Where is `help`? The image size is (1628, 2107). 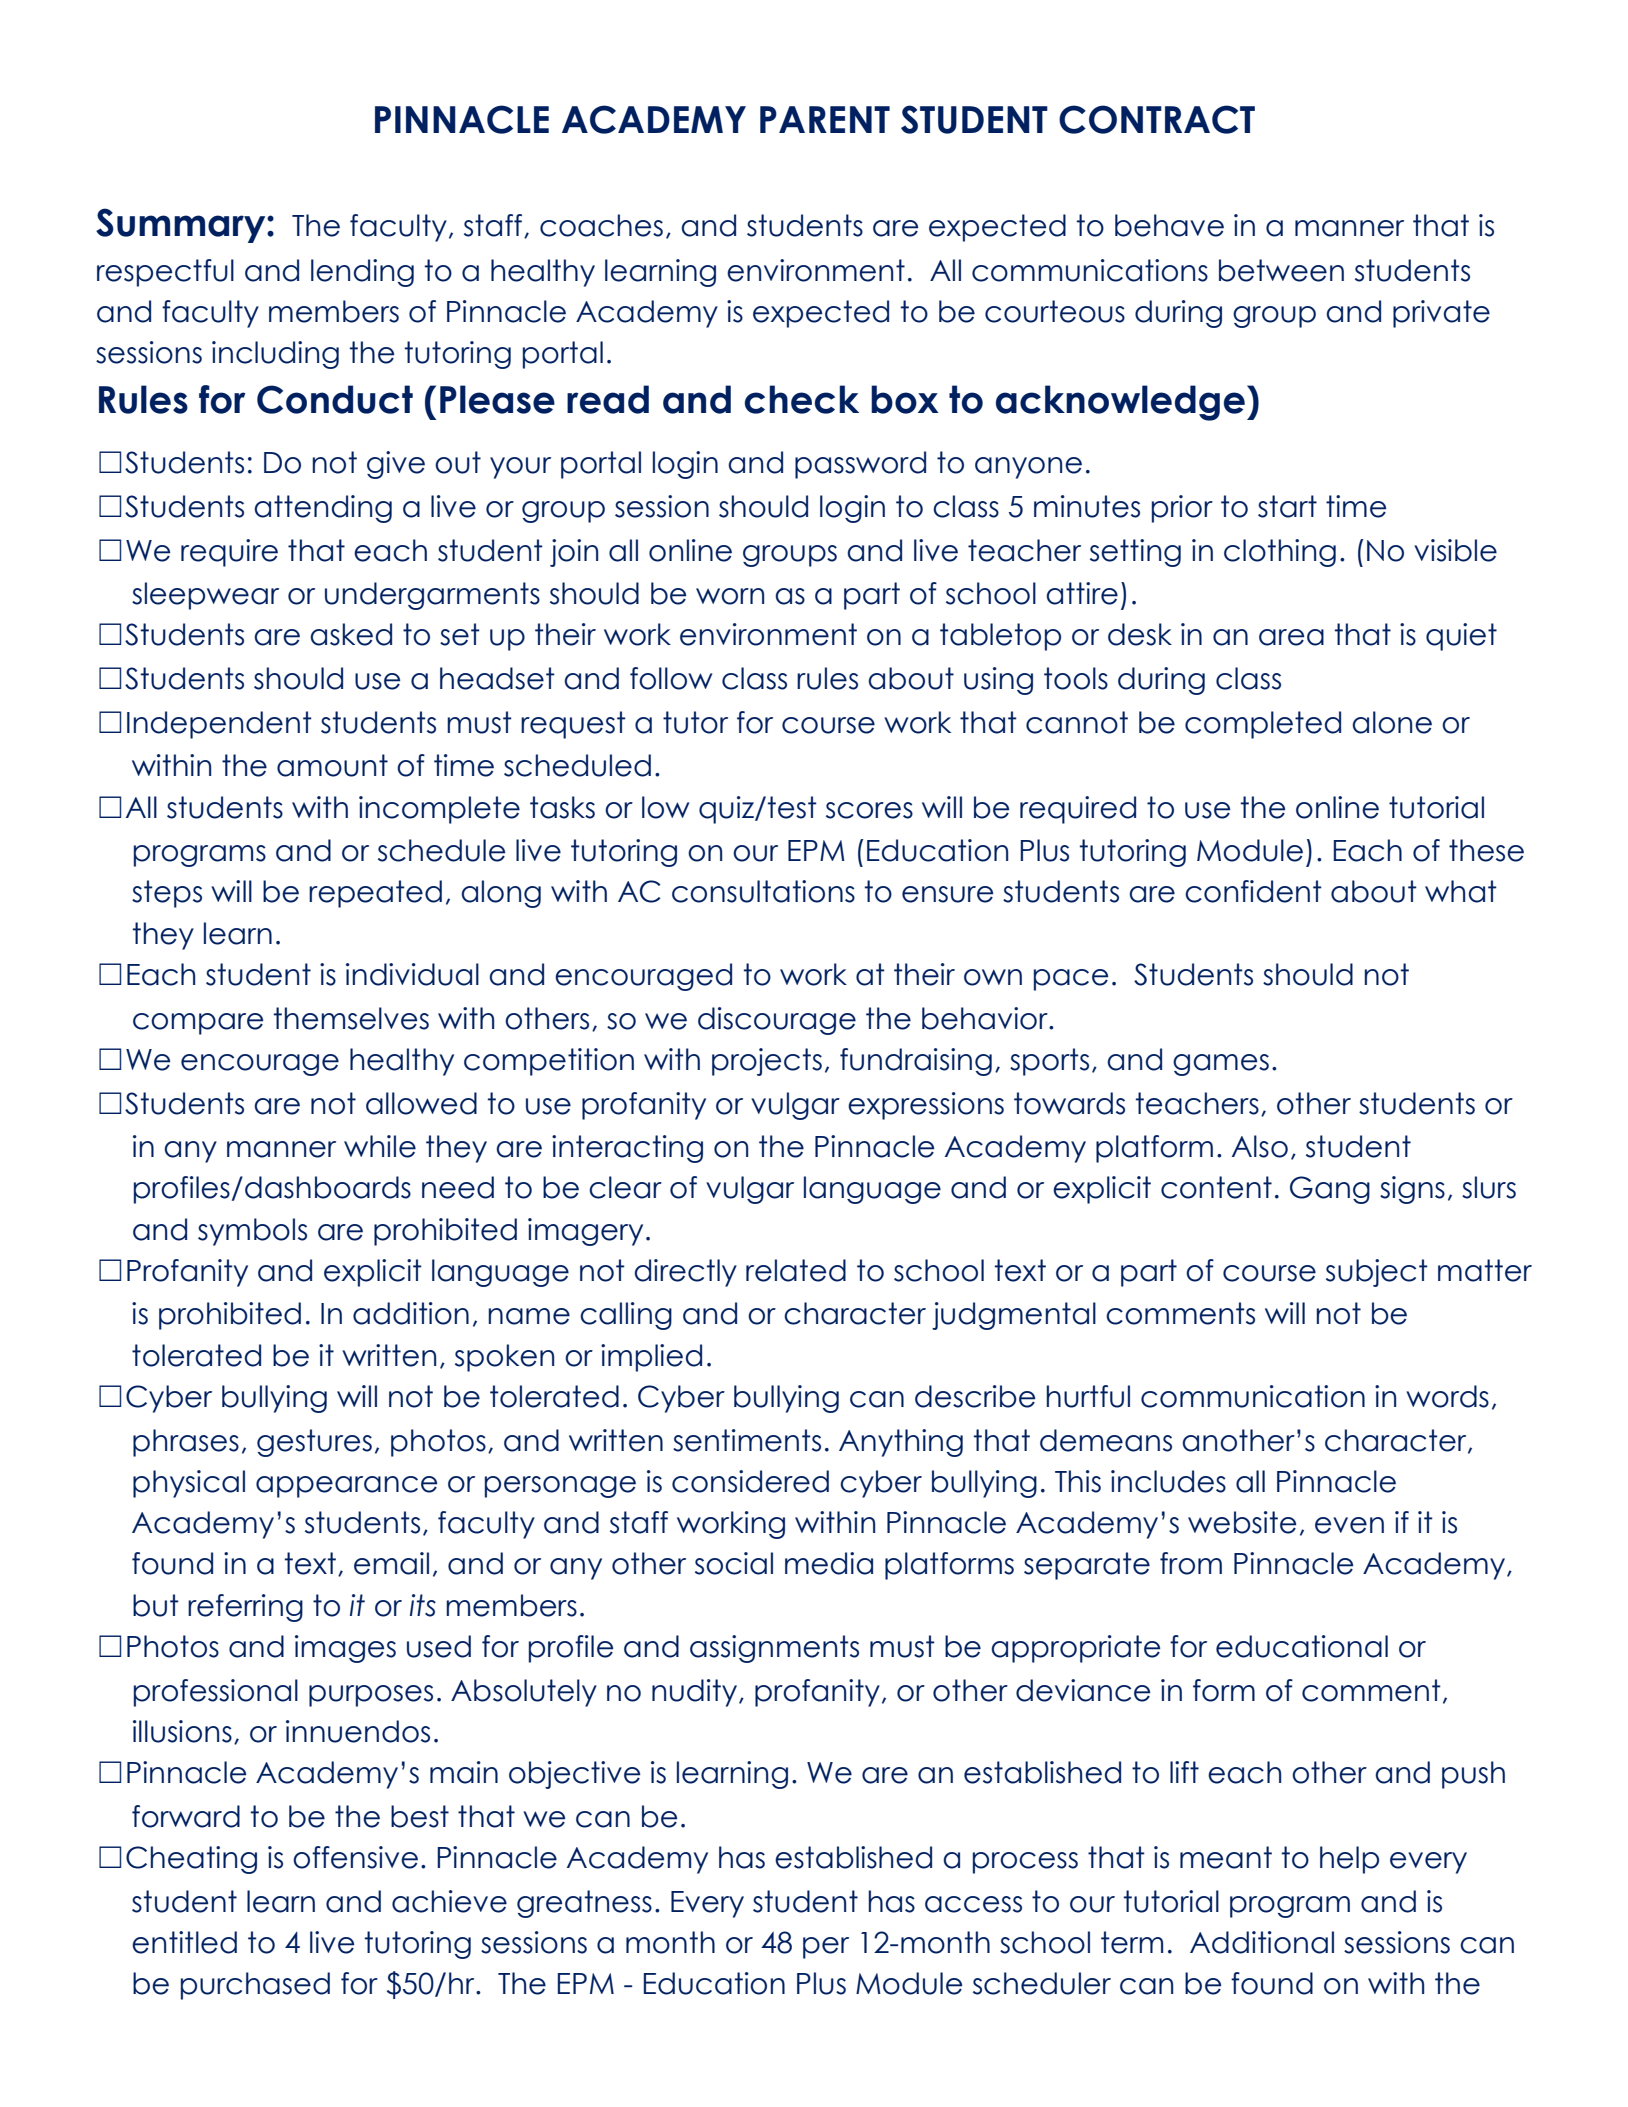 help is located at coordinates (1349, 1860).
